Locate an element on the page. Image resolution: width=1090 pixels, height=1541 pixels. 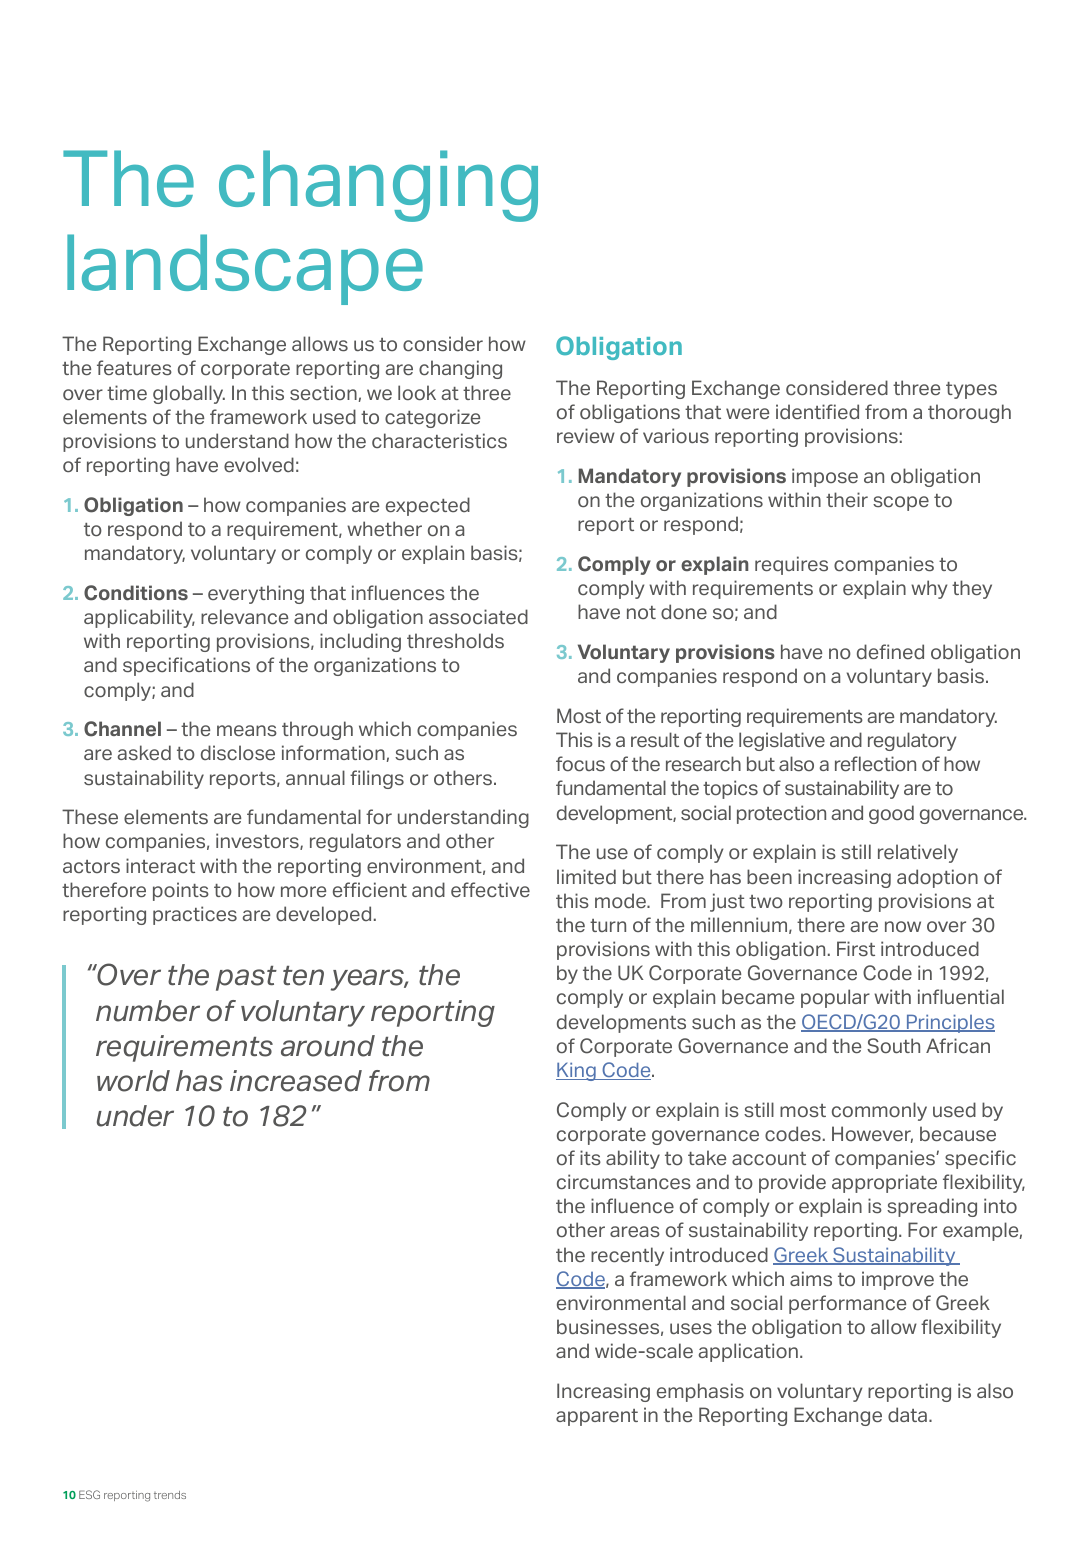
landscape is located at coordinates (245, 269).
